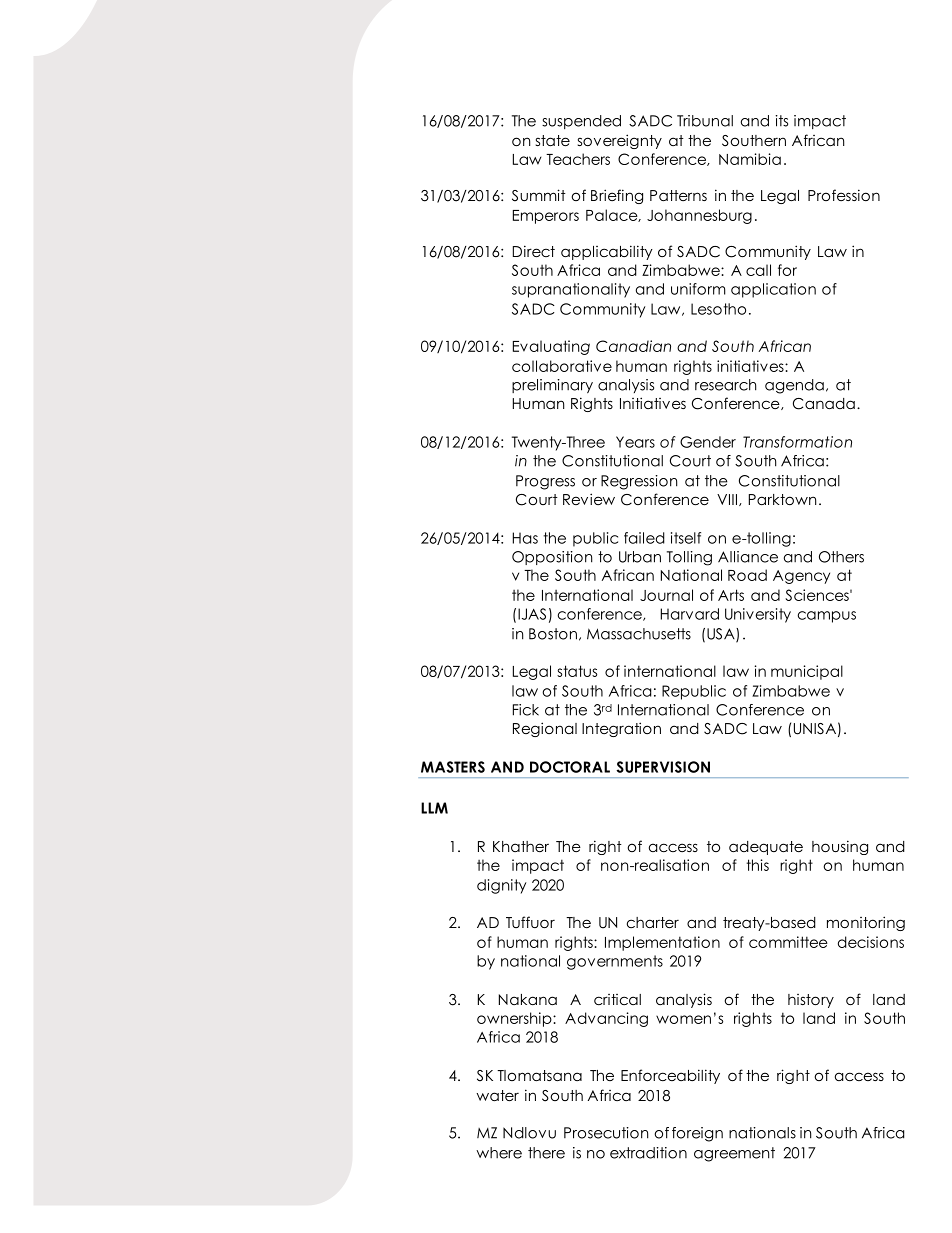 The height and width of the screenshot is (1233, 952). I want to click on Massachusetts, so click(639, 634).
